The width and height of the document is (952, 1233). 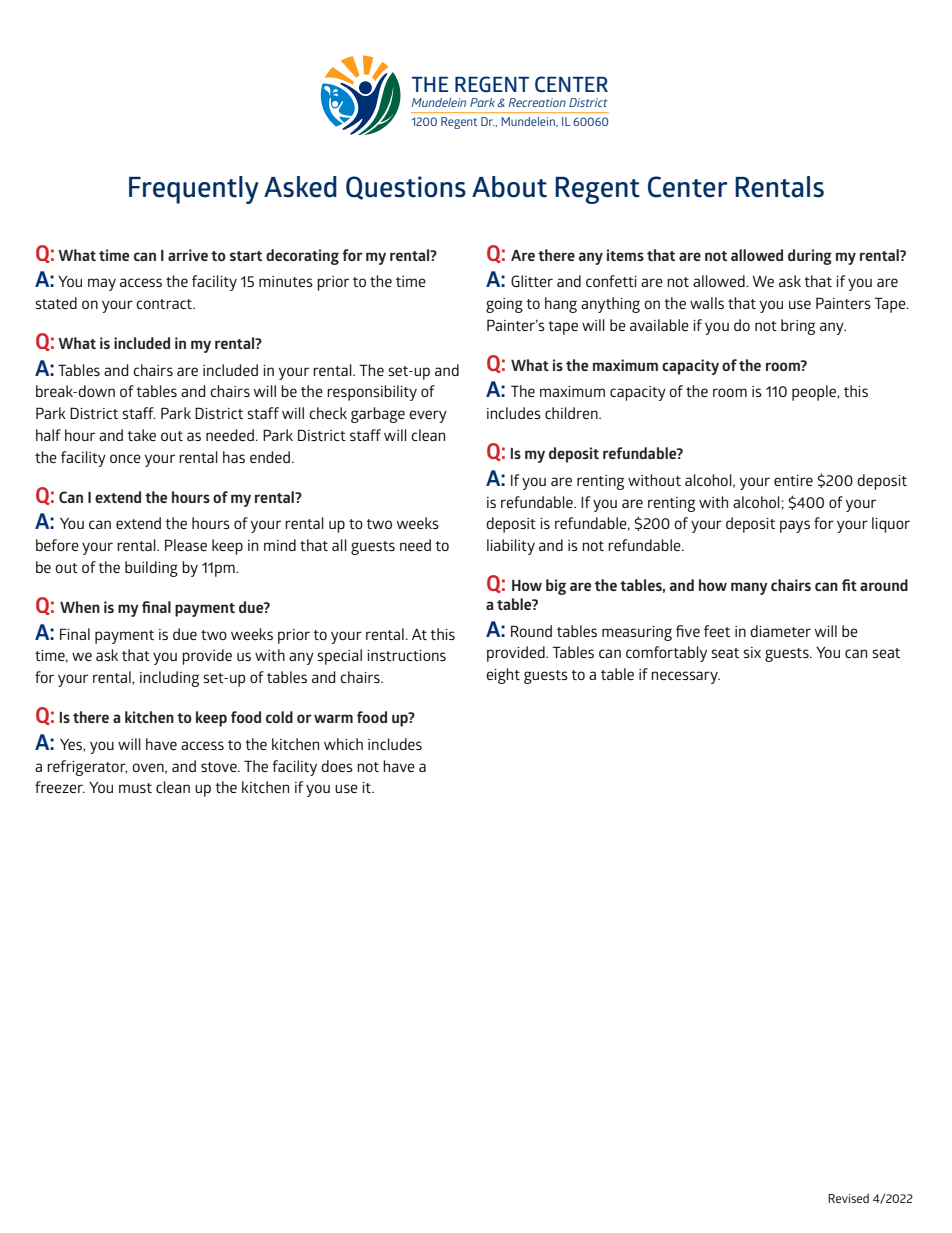 What do you see at coordinates (685, 677) in the document?
I see `necessary` at bounding box center [685, 677].
